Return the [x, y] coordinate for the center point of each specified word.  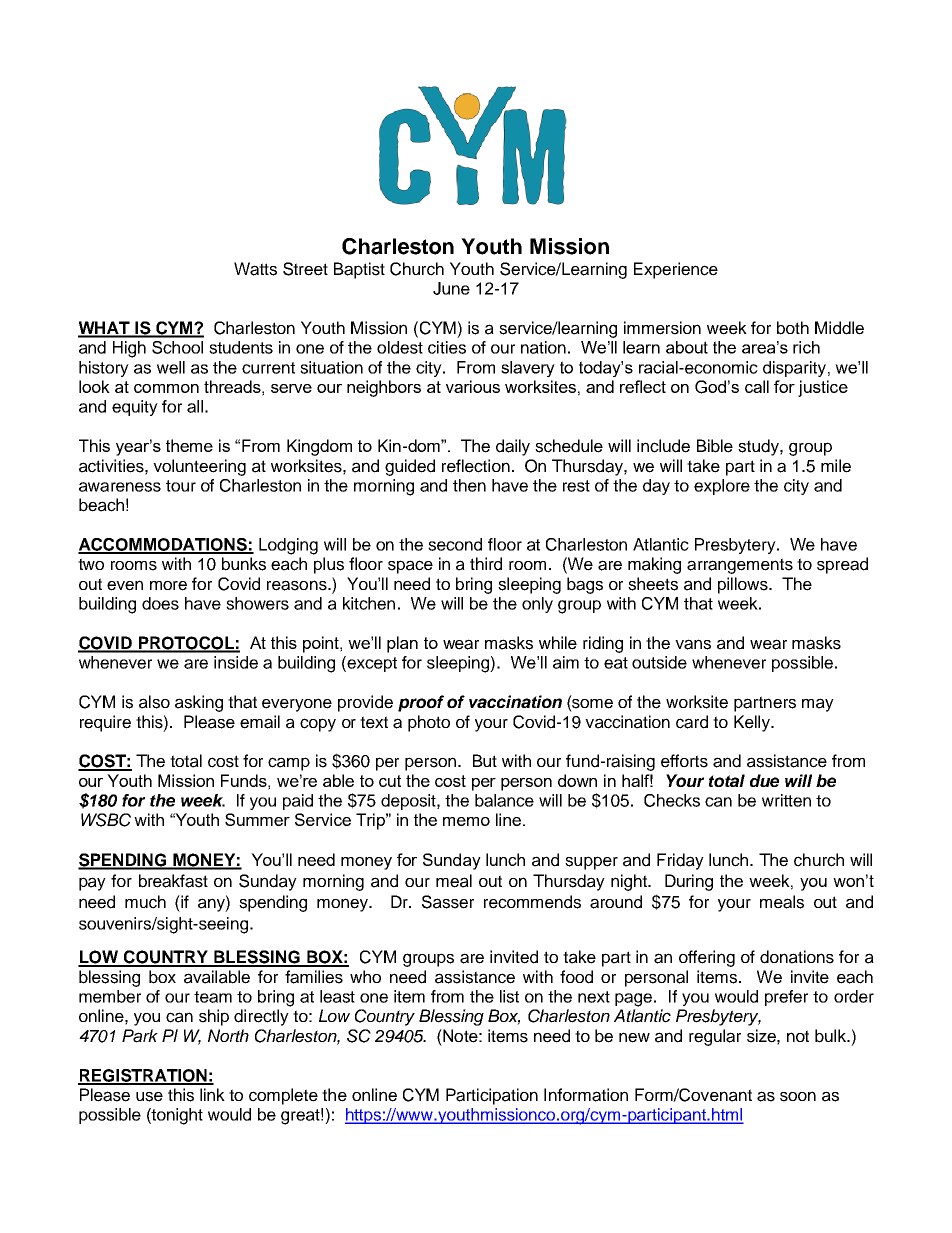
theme [189, 445]
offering [707, 958]
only [537, 605]
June [451, 288]
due [764, 780]
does [160, 603]
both [793, 328]
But [485, 760]
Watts [255, 269]
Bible [715, 446]
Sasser [448, 902]
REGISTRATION [143, 1076]
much [145, 902]
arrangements [740, 566]
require [105, 723]
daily [513, 447]
